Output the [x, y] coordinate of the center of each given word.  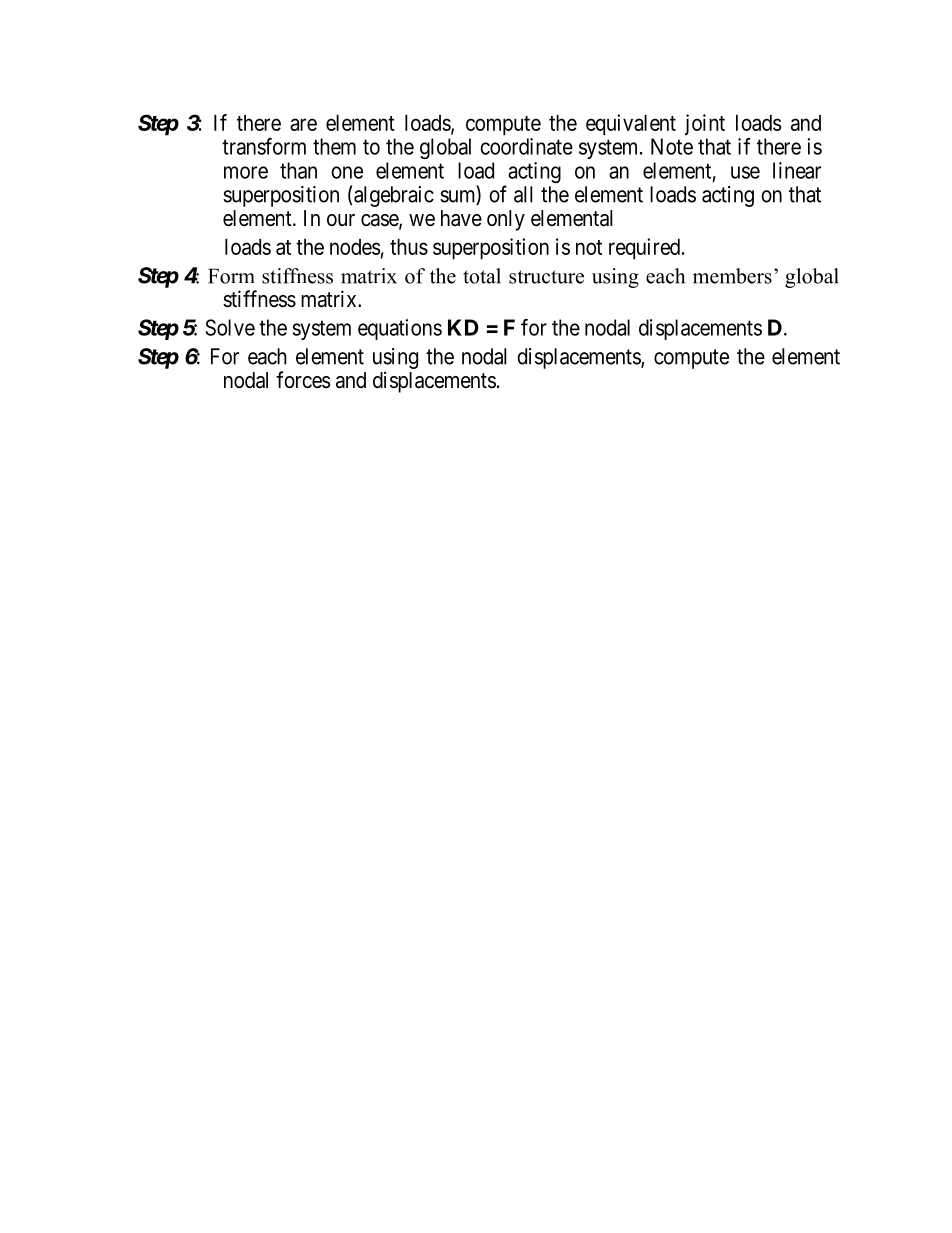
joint [705, 124]
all [523, 194]
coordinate [526, 146]
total [482, 276]
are [303, 124]
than [298, 170]
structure [546, 277]
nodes [355, 247]
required [646, 249]
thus [409, 247]
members [732, 276]
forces [303, 380]
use [745, 172]
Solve [230, 327]
